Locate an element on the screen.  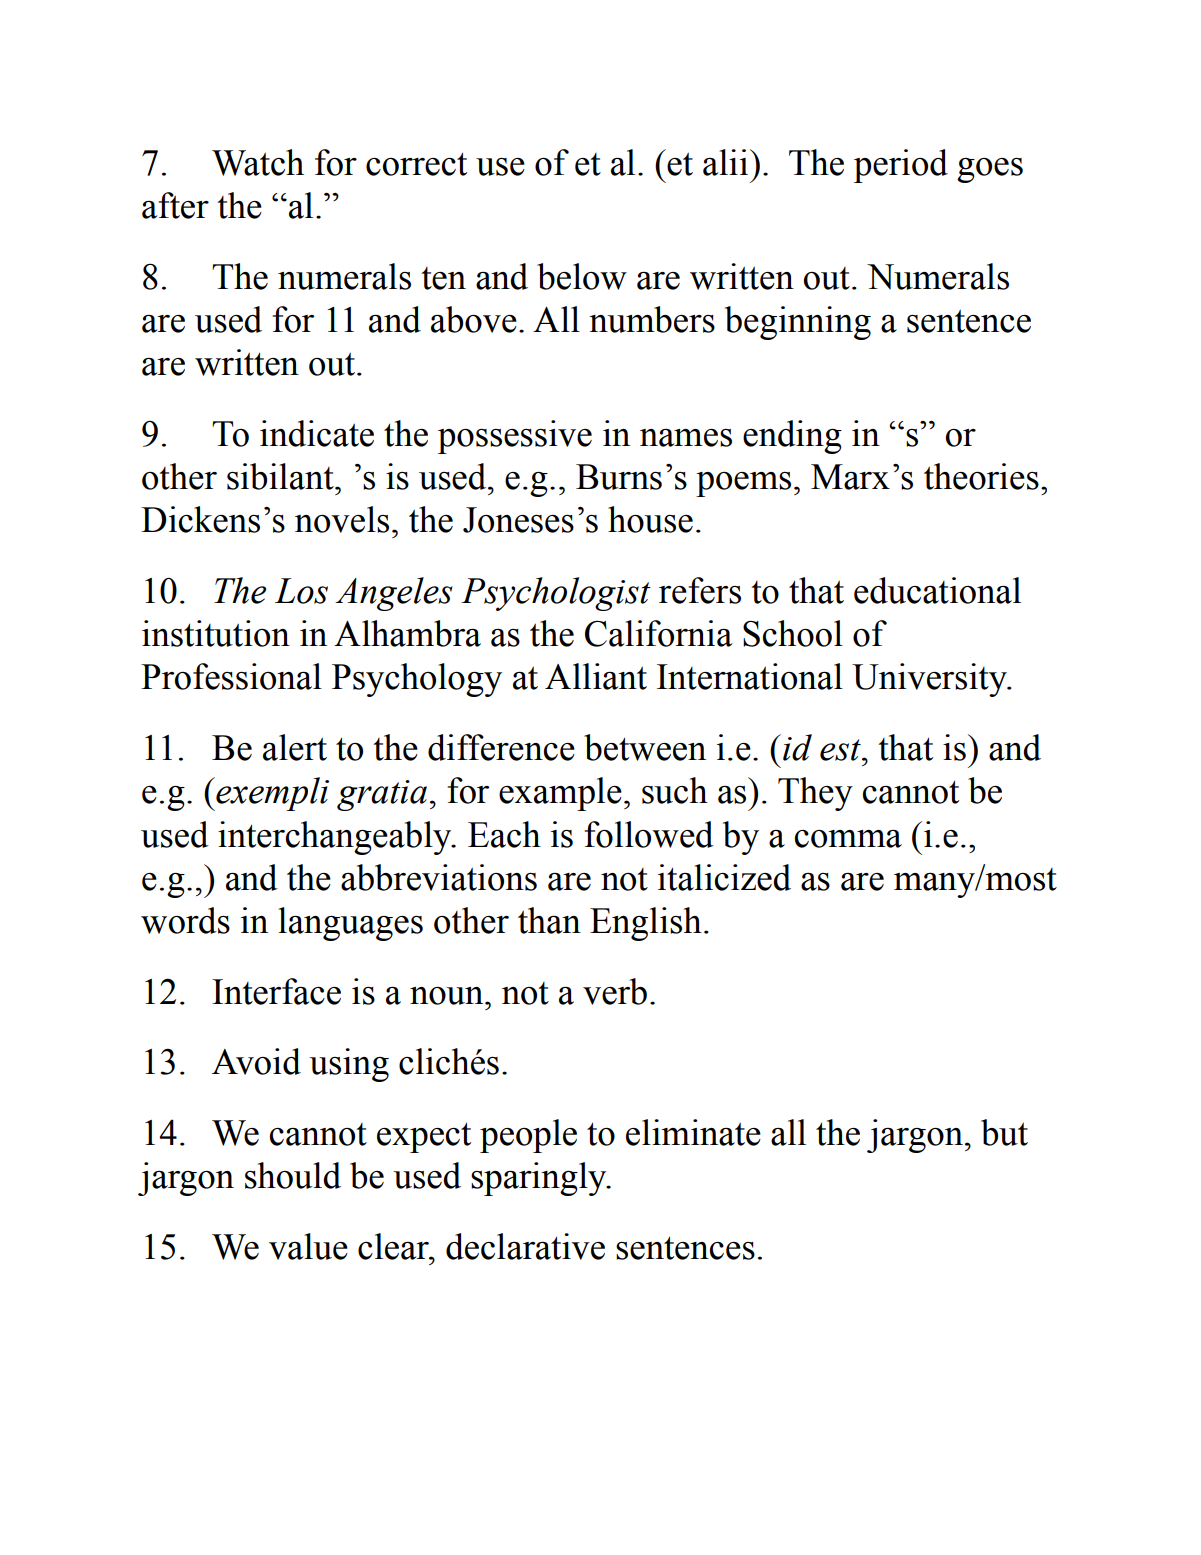
period is located at coordinates (901, 166).
